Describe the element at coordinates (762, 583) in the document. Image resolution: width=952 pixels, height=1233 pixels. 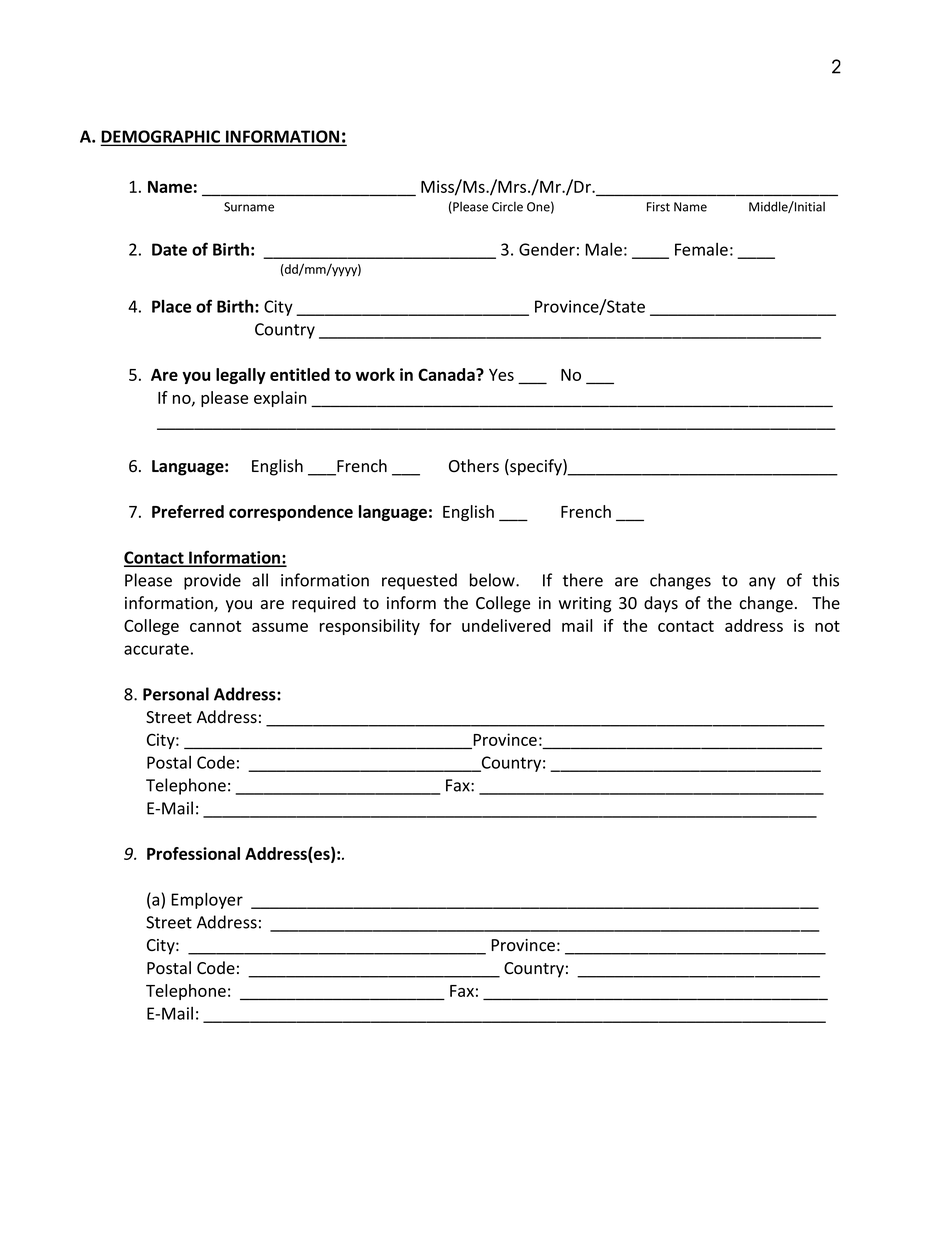
I see `any` at that location.
